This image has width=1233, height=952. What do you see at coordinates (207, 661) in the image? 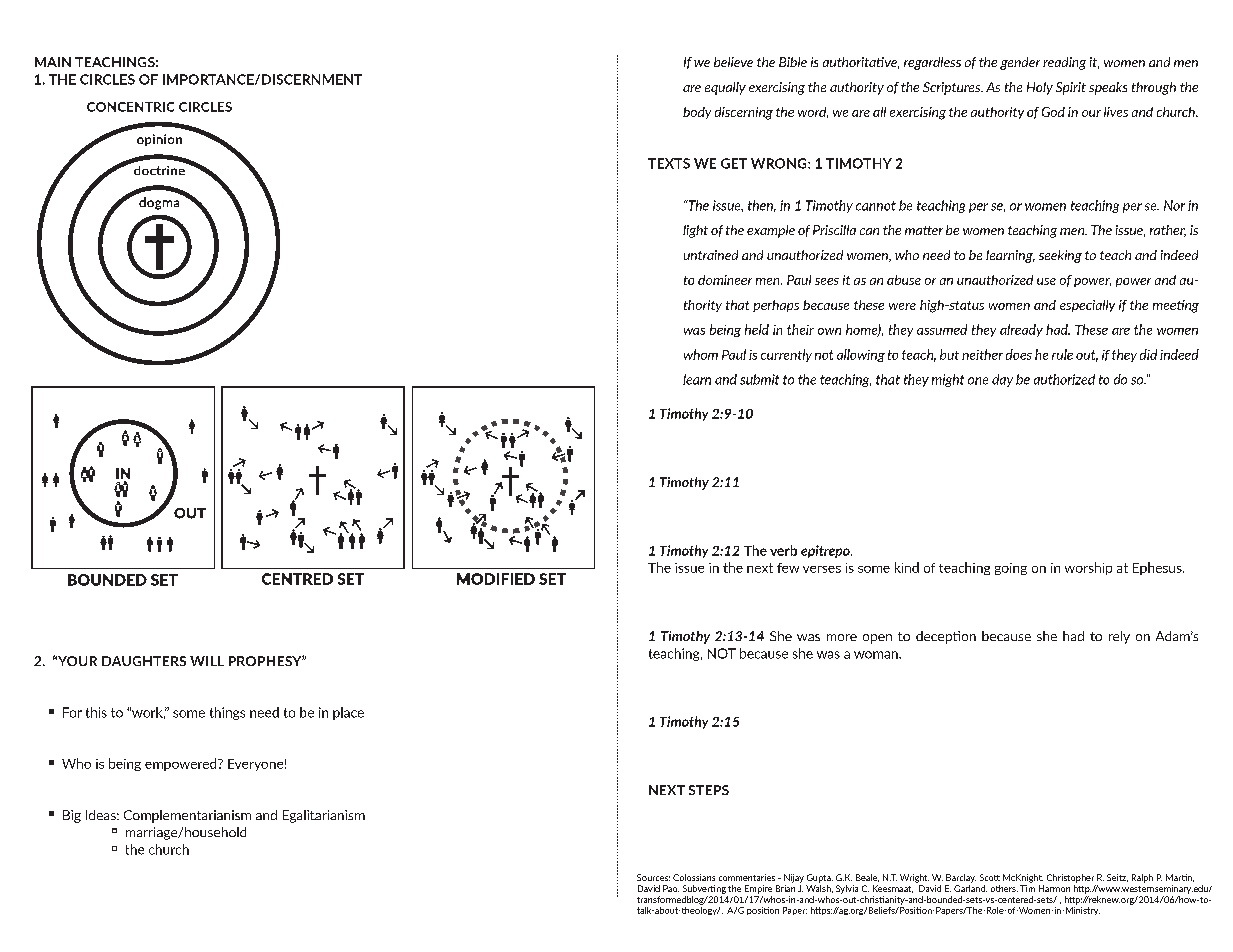
I see `WILL` at bounding box center [207, 661].
